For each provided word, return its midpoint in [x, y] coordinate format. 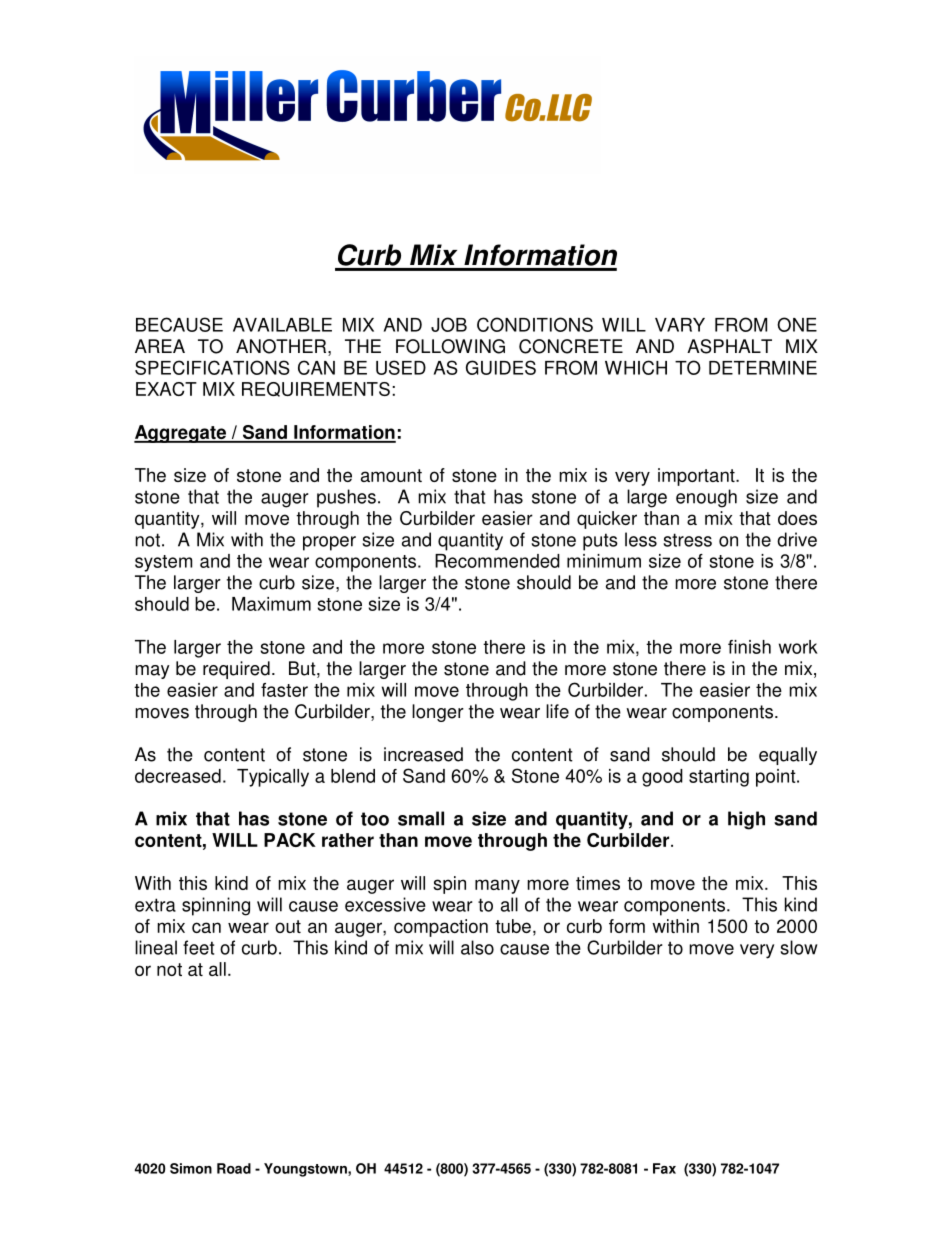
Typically [273, 778]
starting [719, 778]
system [163, 563]
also [477, 947]
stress [687, 540]
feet [198, 947]
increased [423, 754]
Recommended [497, 561]
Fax [664, 1168]
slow [799, 947]
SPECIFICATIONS [212, 367]
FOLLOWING [450, 346]
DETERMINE [763, 368]
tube [513, 926]
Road [234, 1168]
